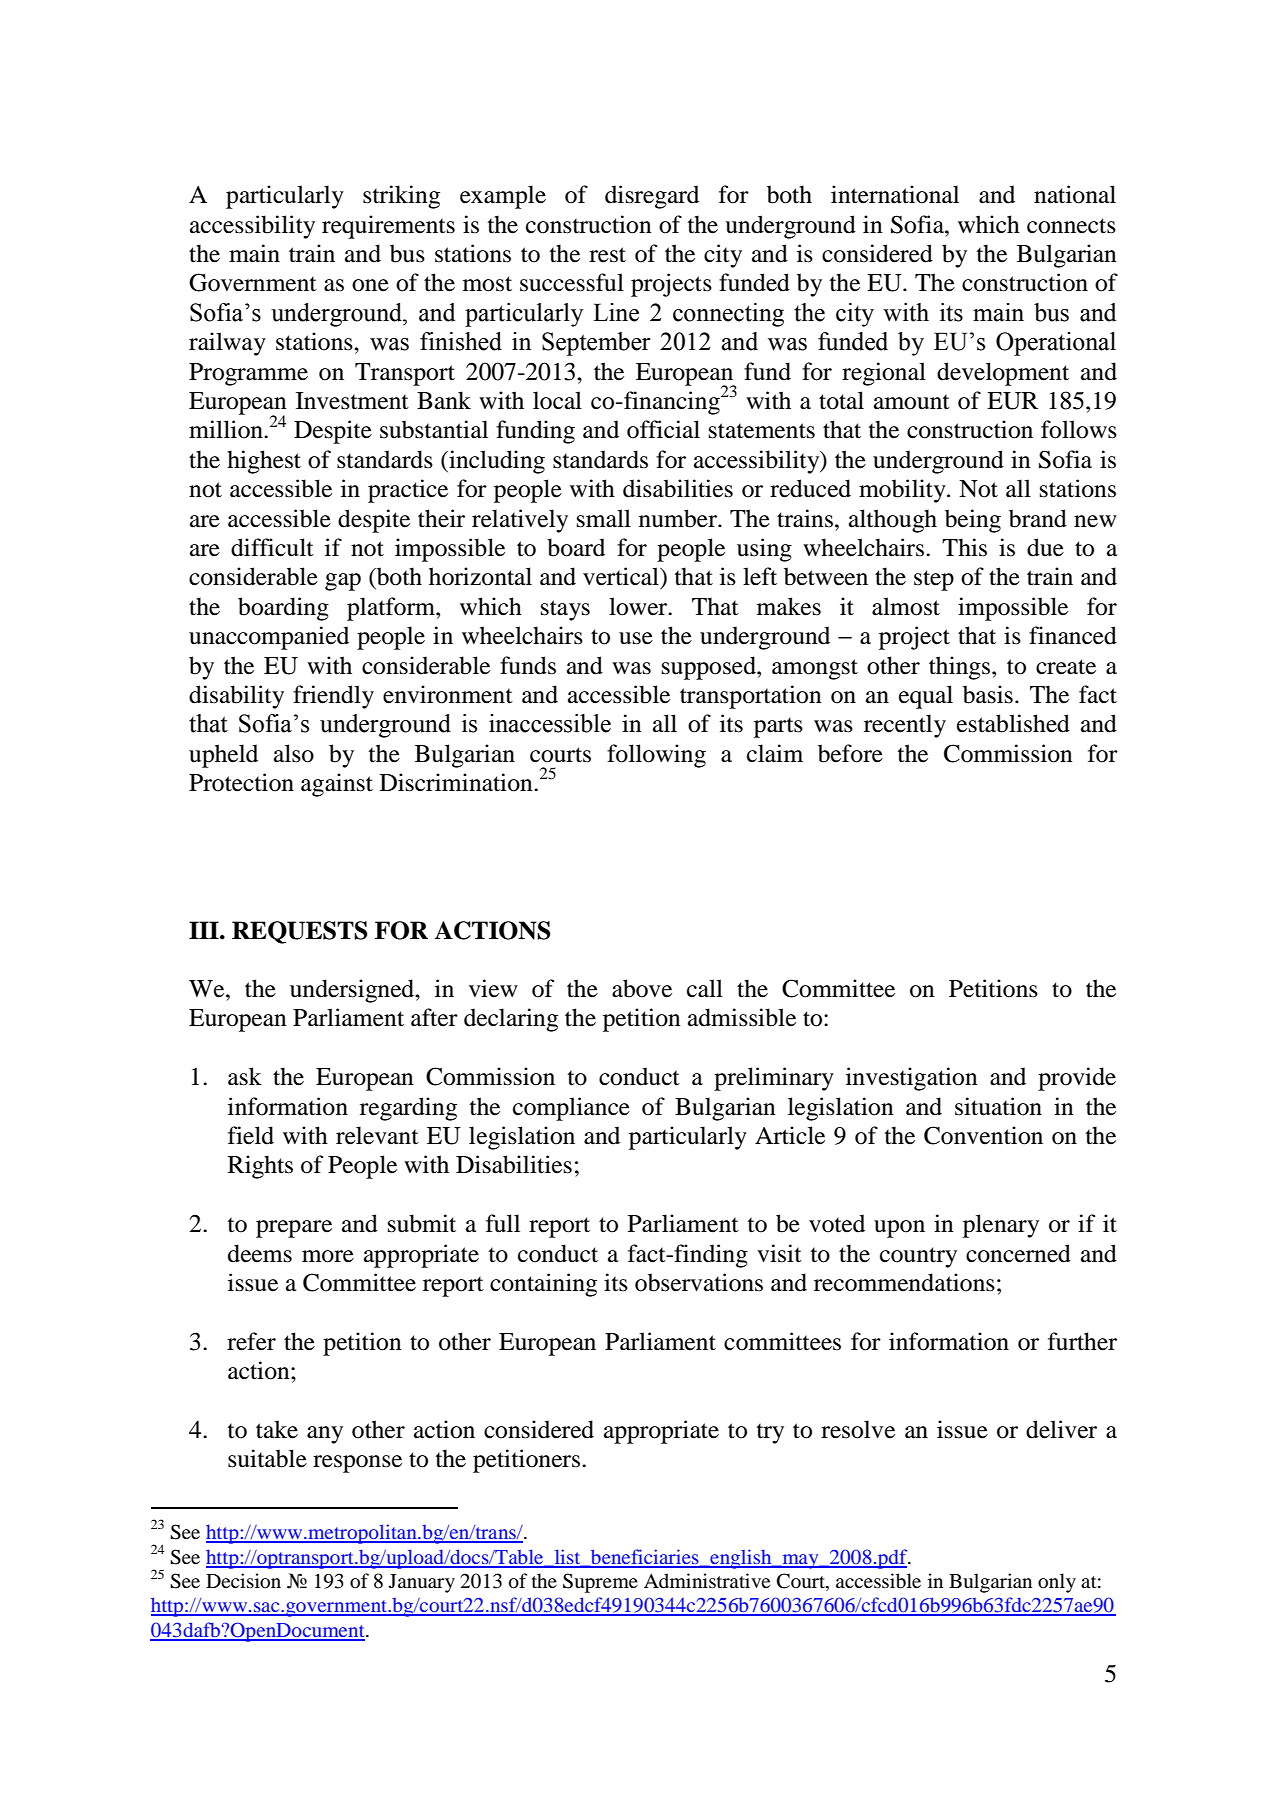 The width and height of the image is (1268, 1793). Describe the element at coordinates (707, 1580) in the image. I see `Administrative` at that location.
